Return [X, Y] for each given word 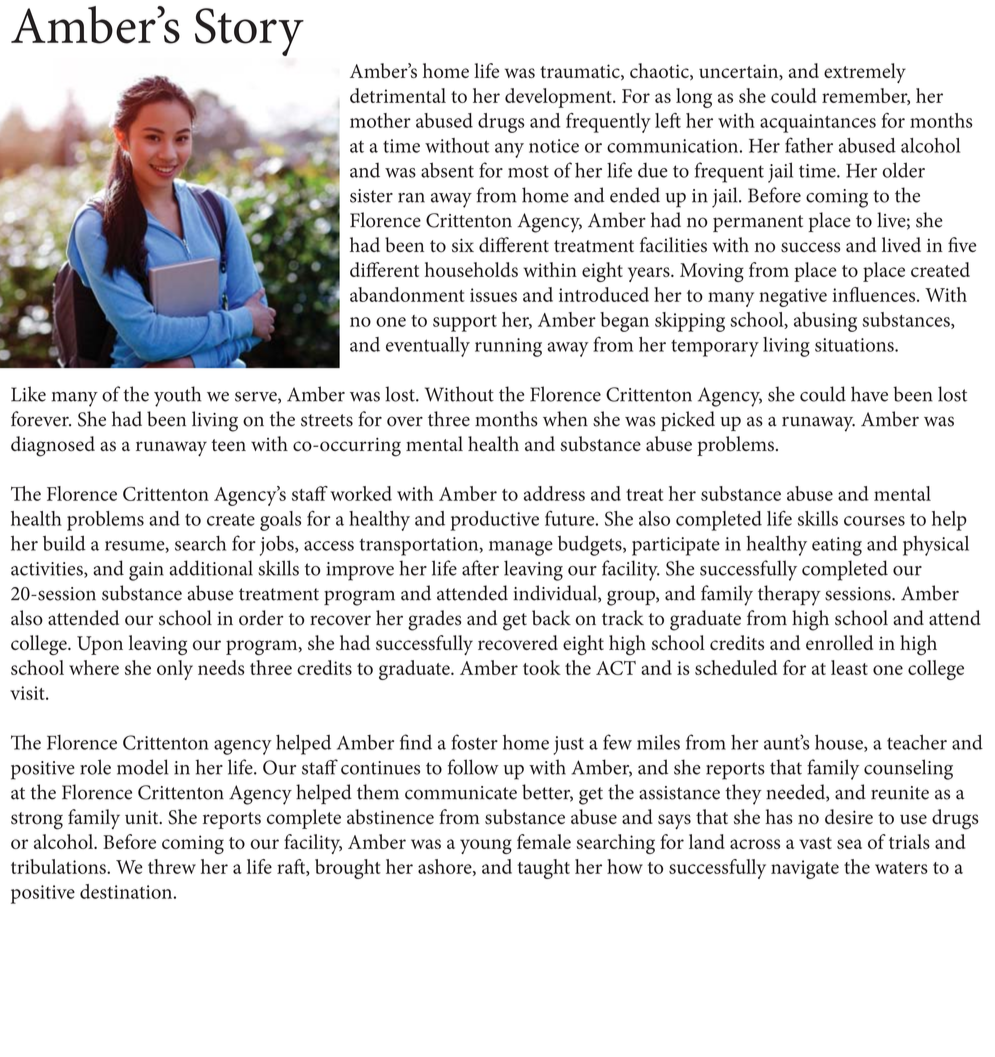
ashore [446, 867]
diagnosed [53, 446]
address [554, 493]
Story [249, 32]
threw [172, 866]
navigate [805, 869]
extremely [865, 73]
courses [874, 521]
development [559, 98]
